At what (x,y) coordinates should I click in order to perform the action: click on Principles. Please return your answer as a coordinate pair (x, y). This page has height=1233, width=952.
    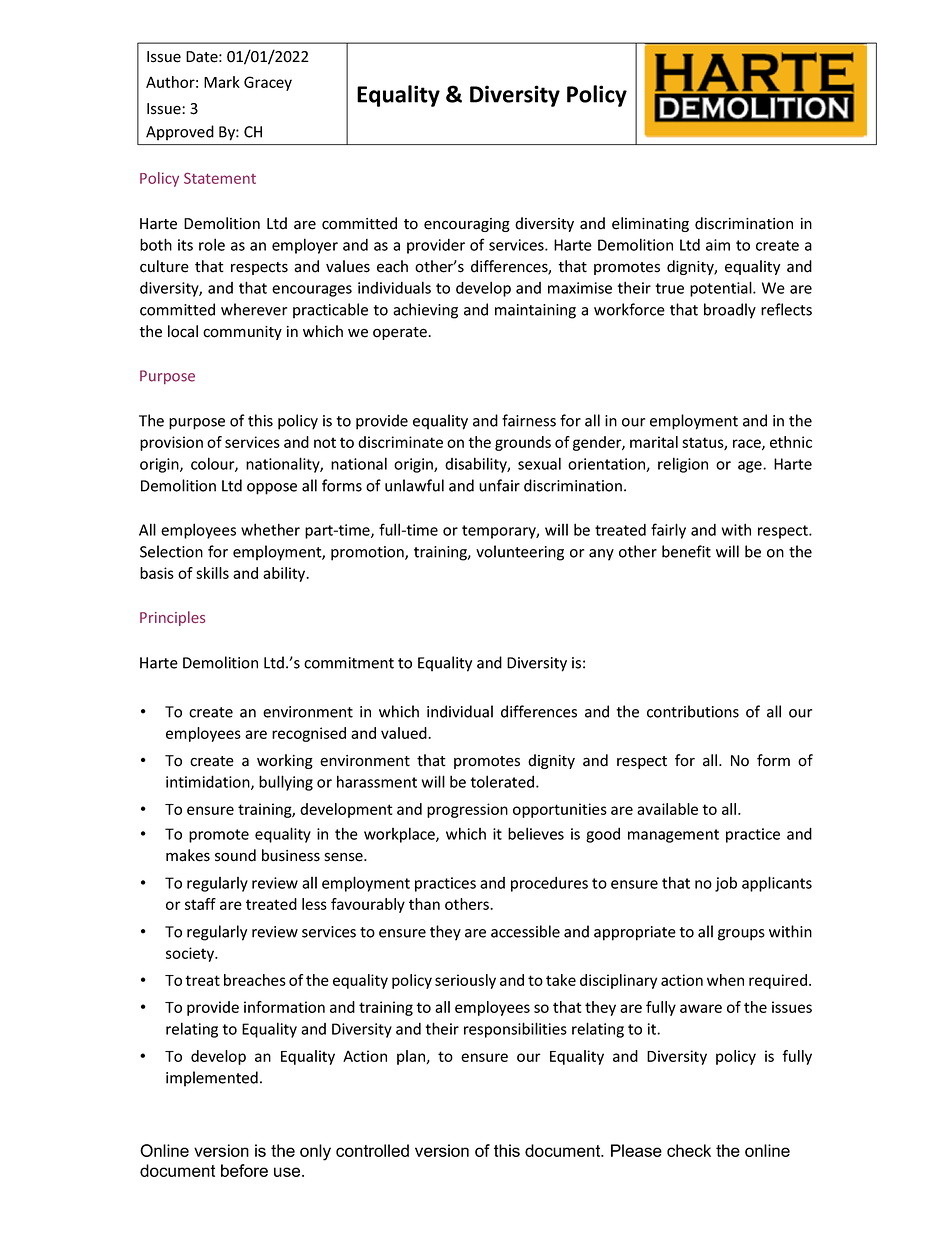
    Looking at the image, I should click on (172, 618).
